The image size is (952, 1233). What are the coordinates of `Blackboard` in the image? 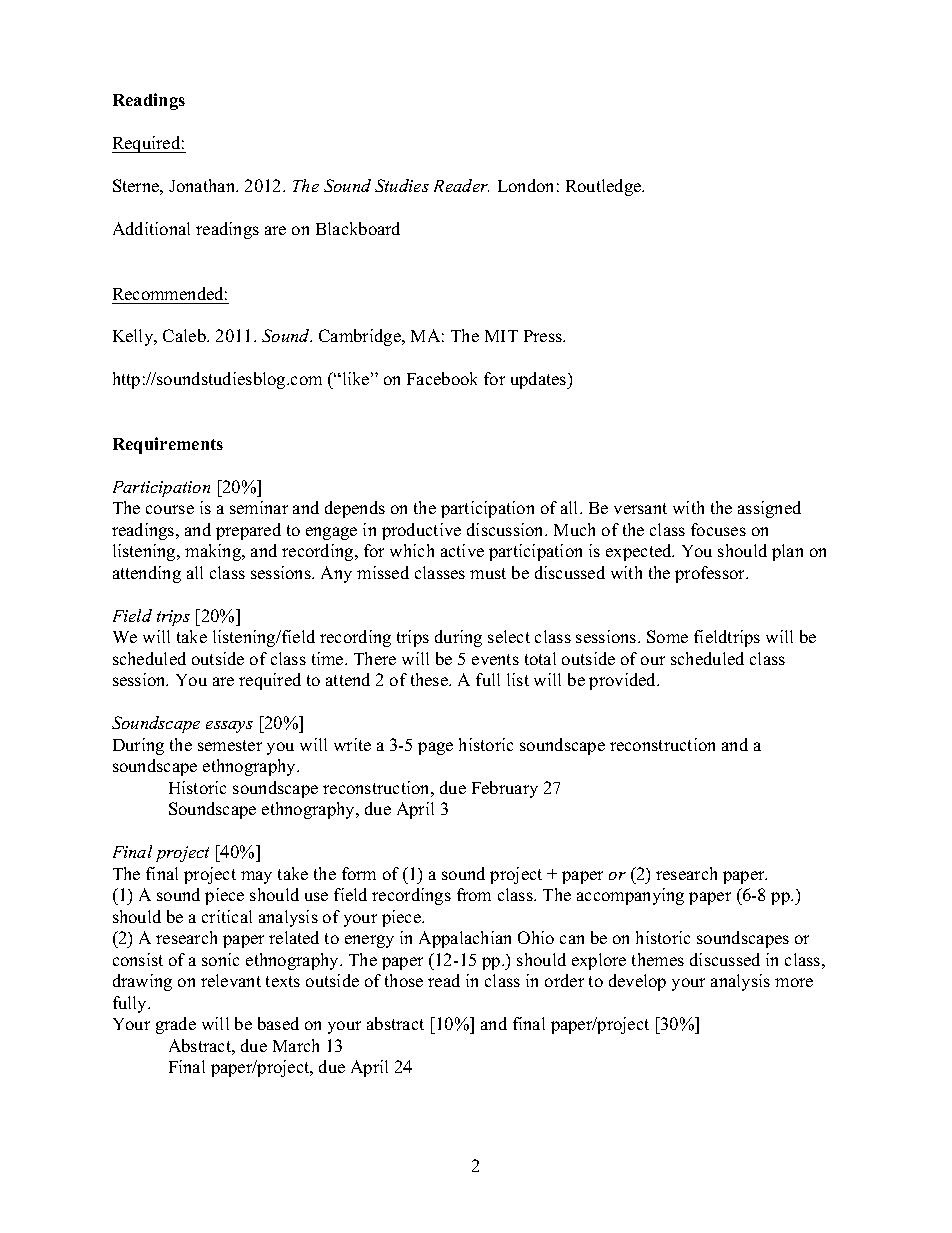 It's located at (358, 228).
